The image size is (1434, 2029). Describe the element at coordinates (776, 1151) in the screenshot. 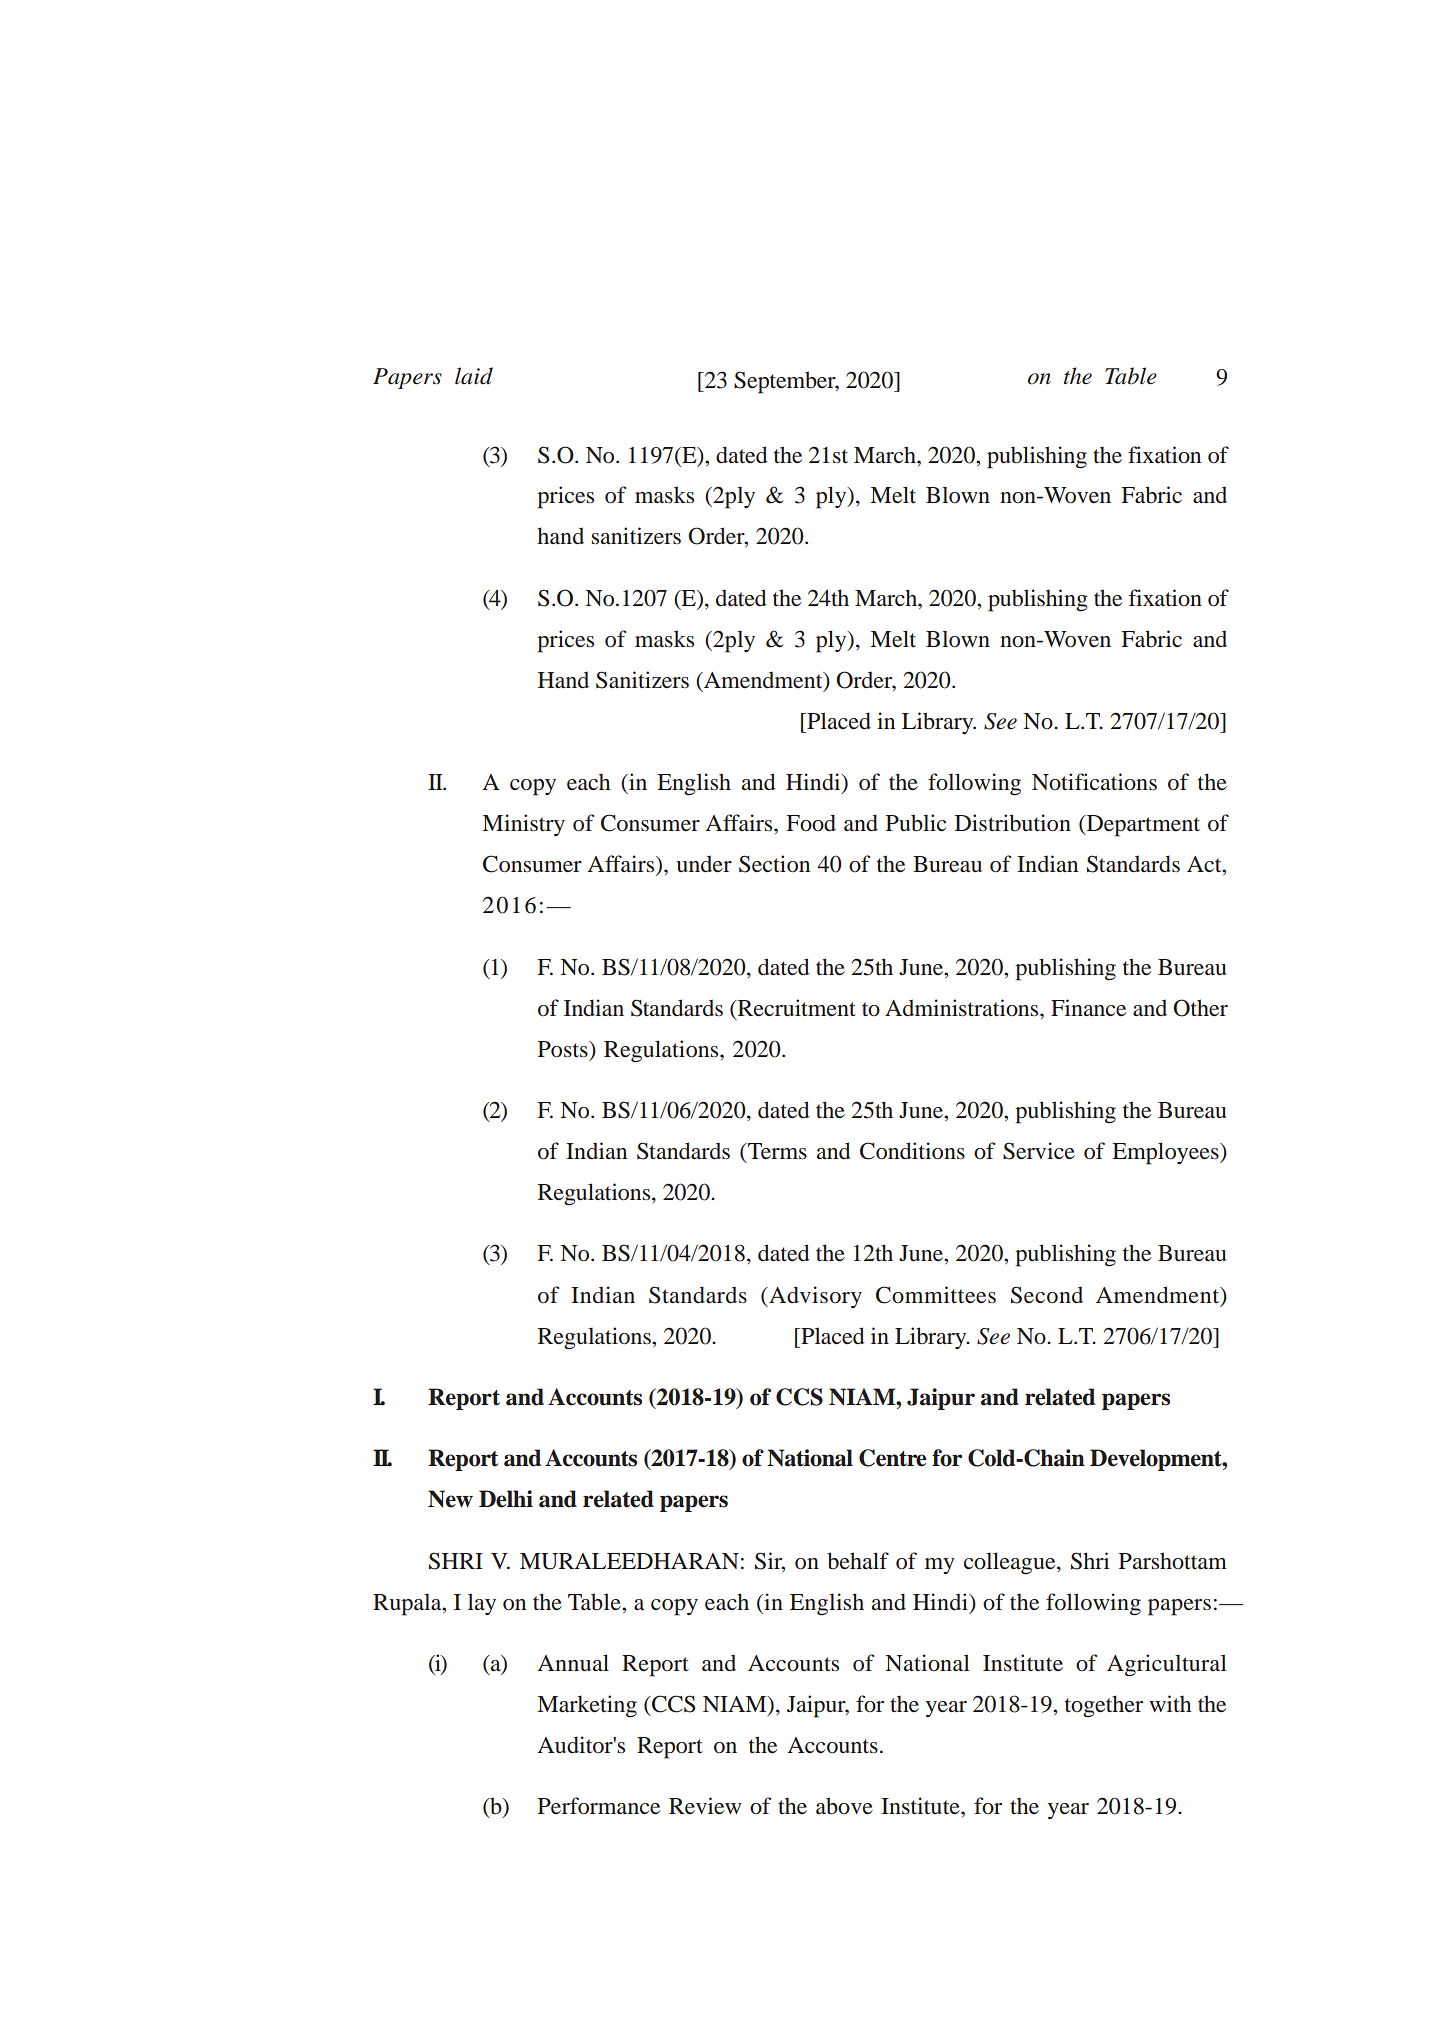

I see `Terms` at that location.
